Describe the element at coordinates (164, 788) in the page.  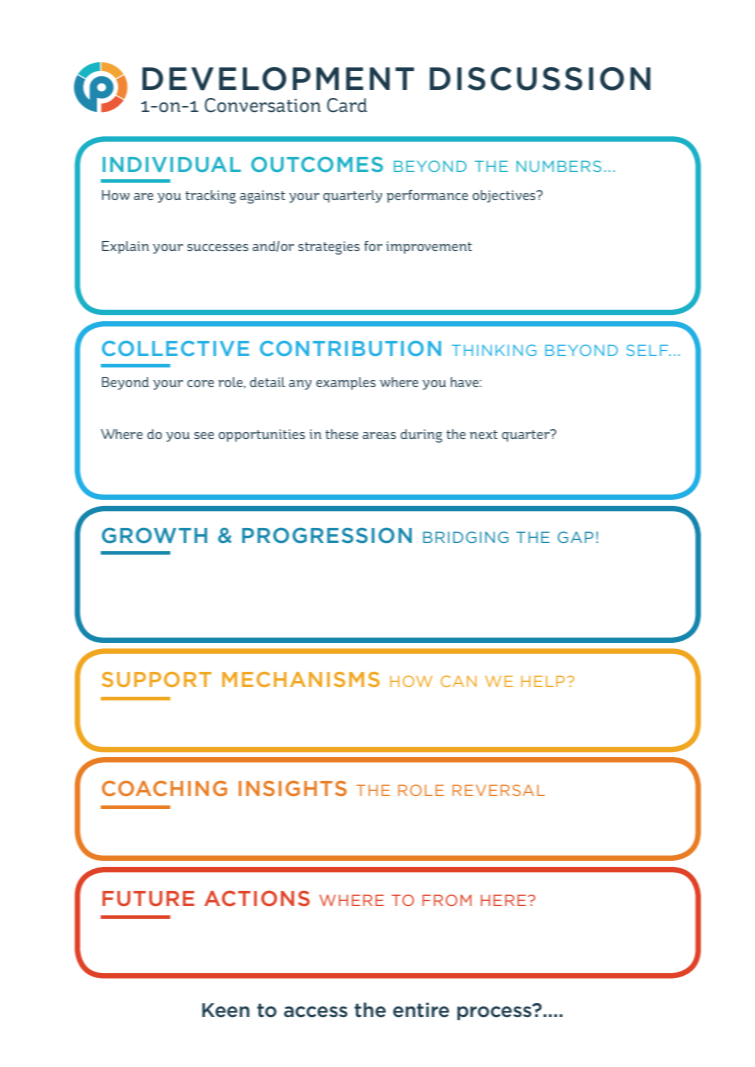
I see `Coaching` at that location.
